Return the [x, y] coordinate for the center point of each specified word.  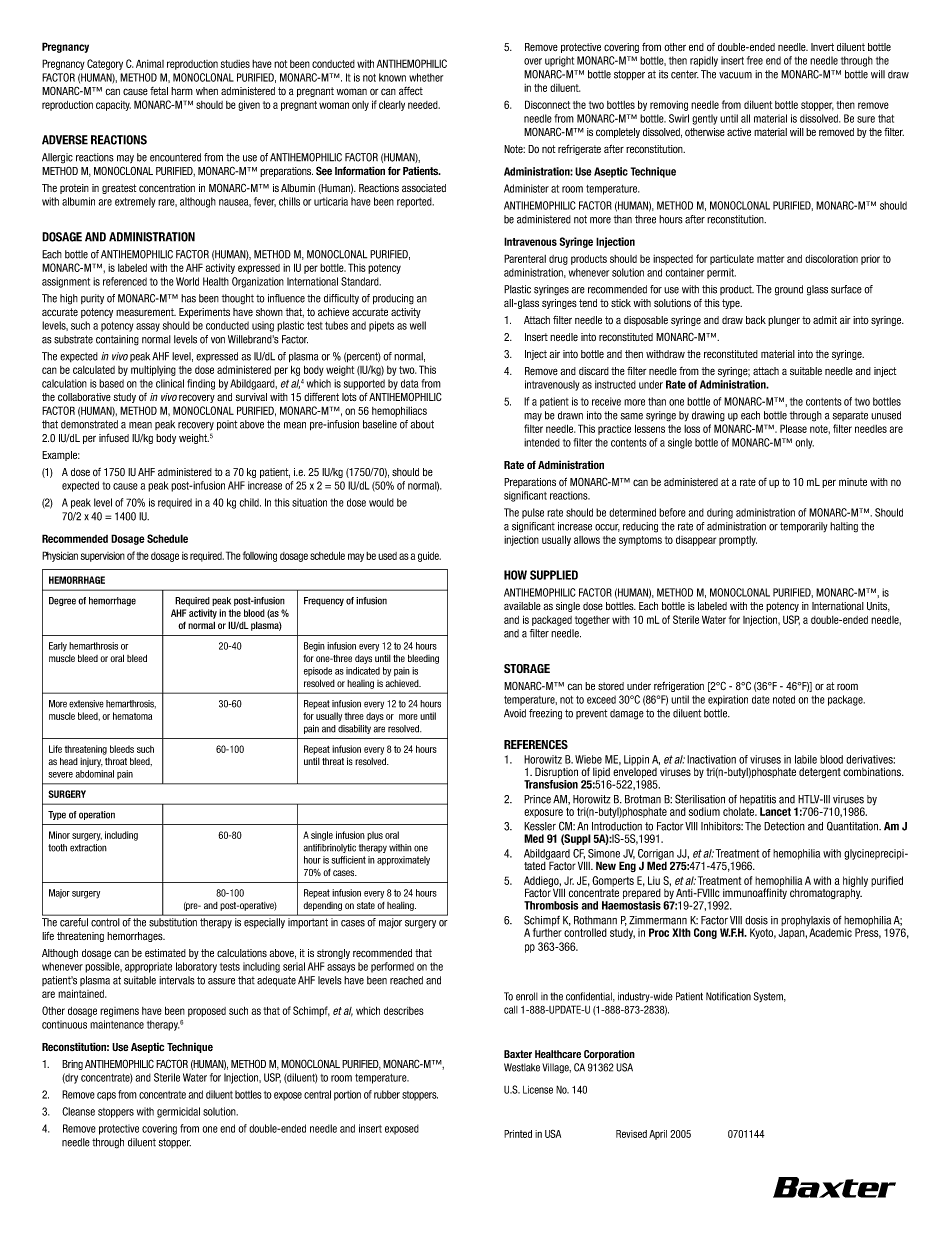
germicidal [178, 1112]
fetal [159, 91]
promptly [738, 541]
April [658, 1135]
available [522, 606]
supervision [103, 557]
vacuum [735, 75]
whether [426, 77]
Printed [518, 1134]
